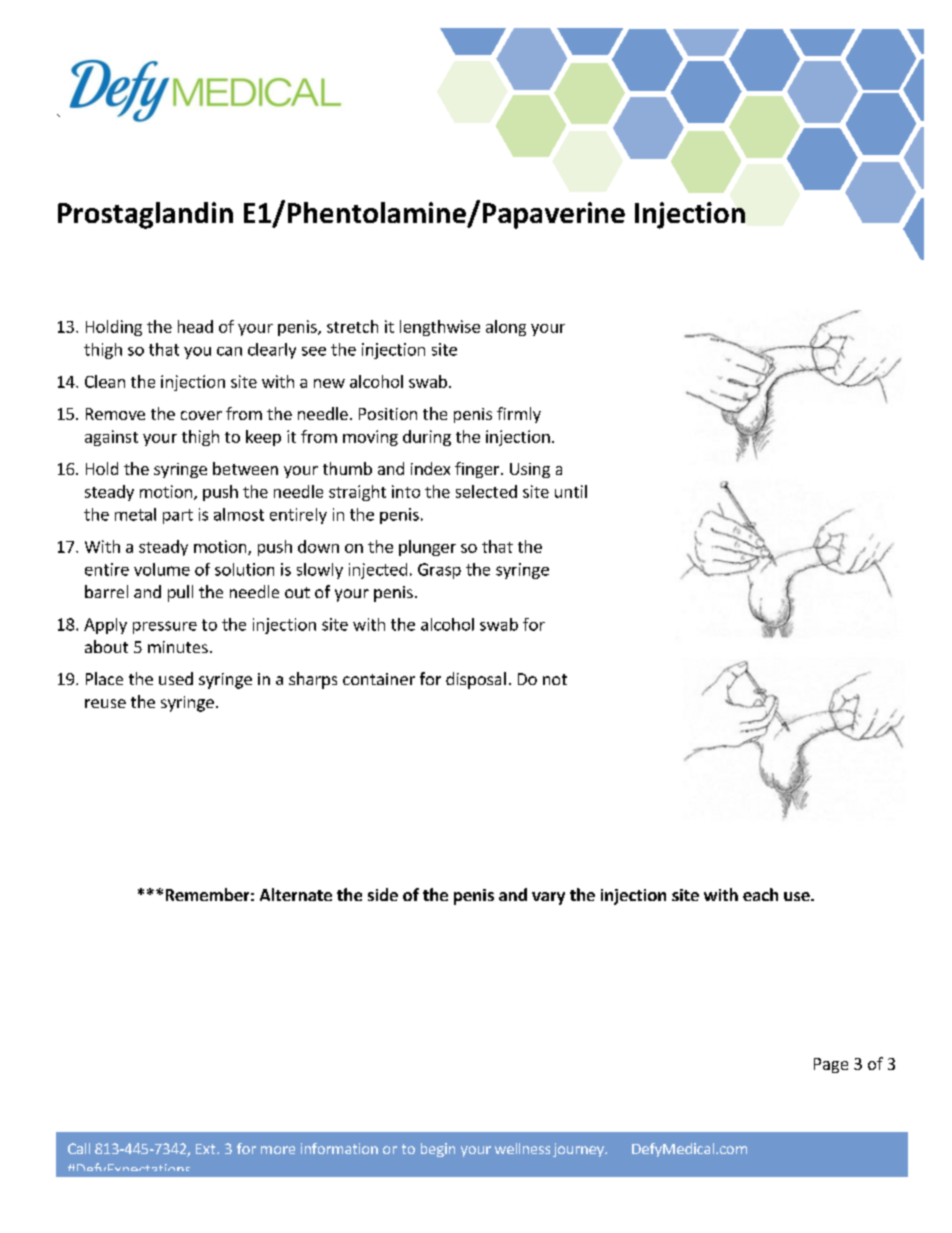 The width and height of the screenshot is (952, 1233). I want to click on begin, so click(438, 1150).
